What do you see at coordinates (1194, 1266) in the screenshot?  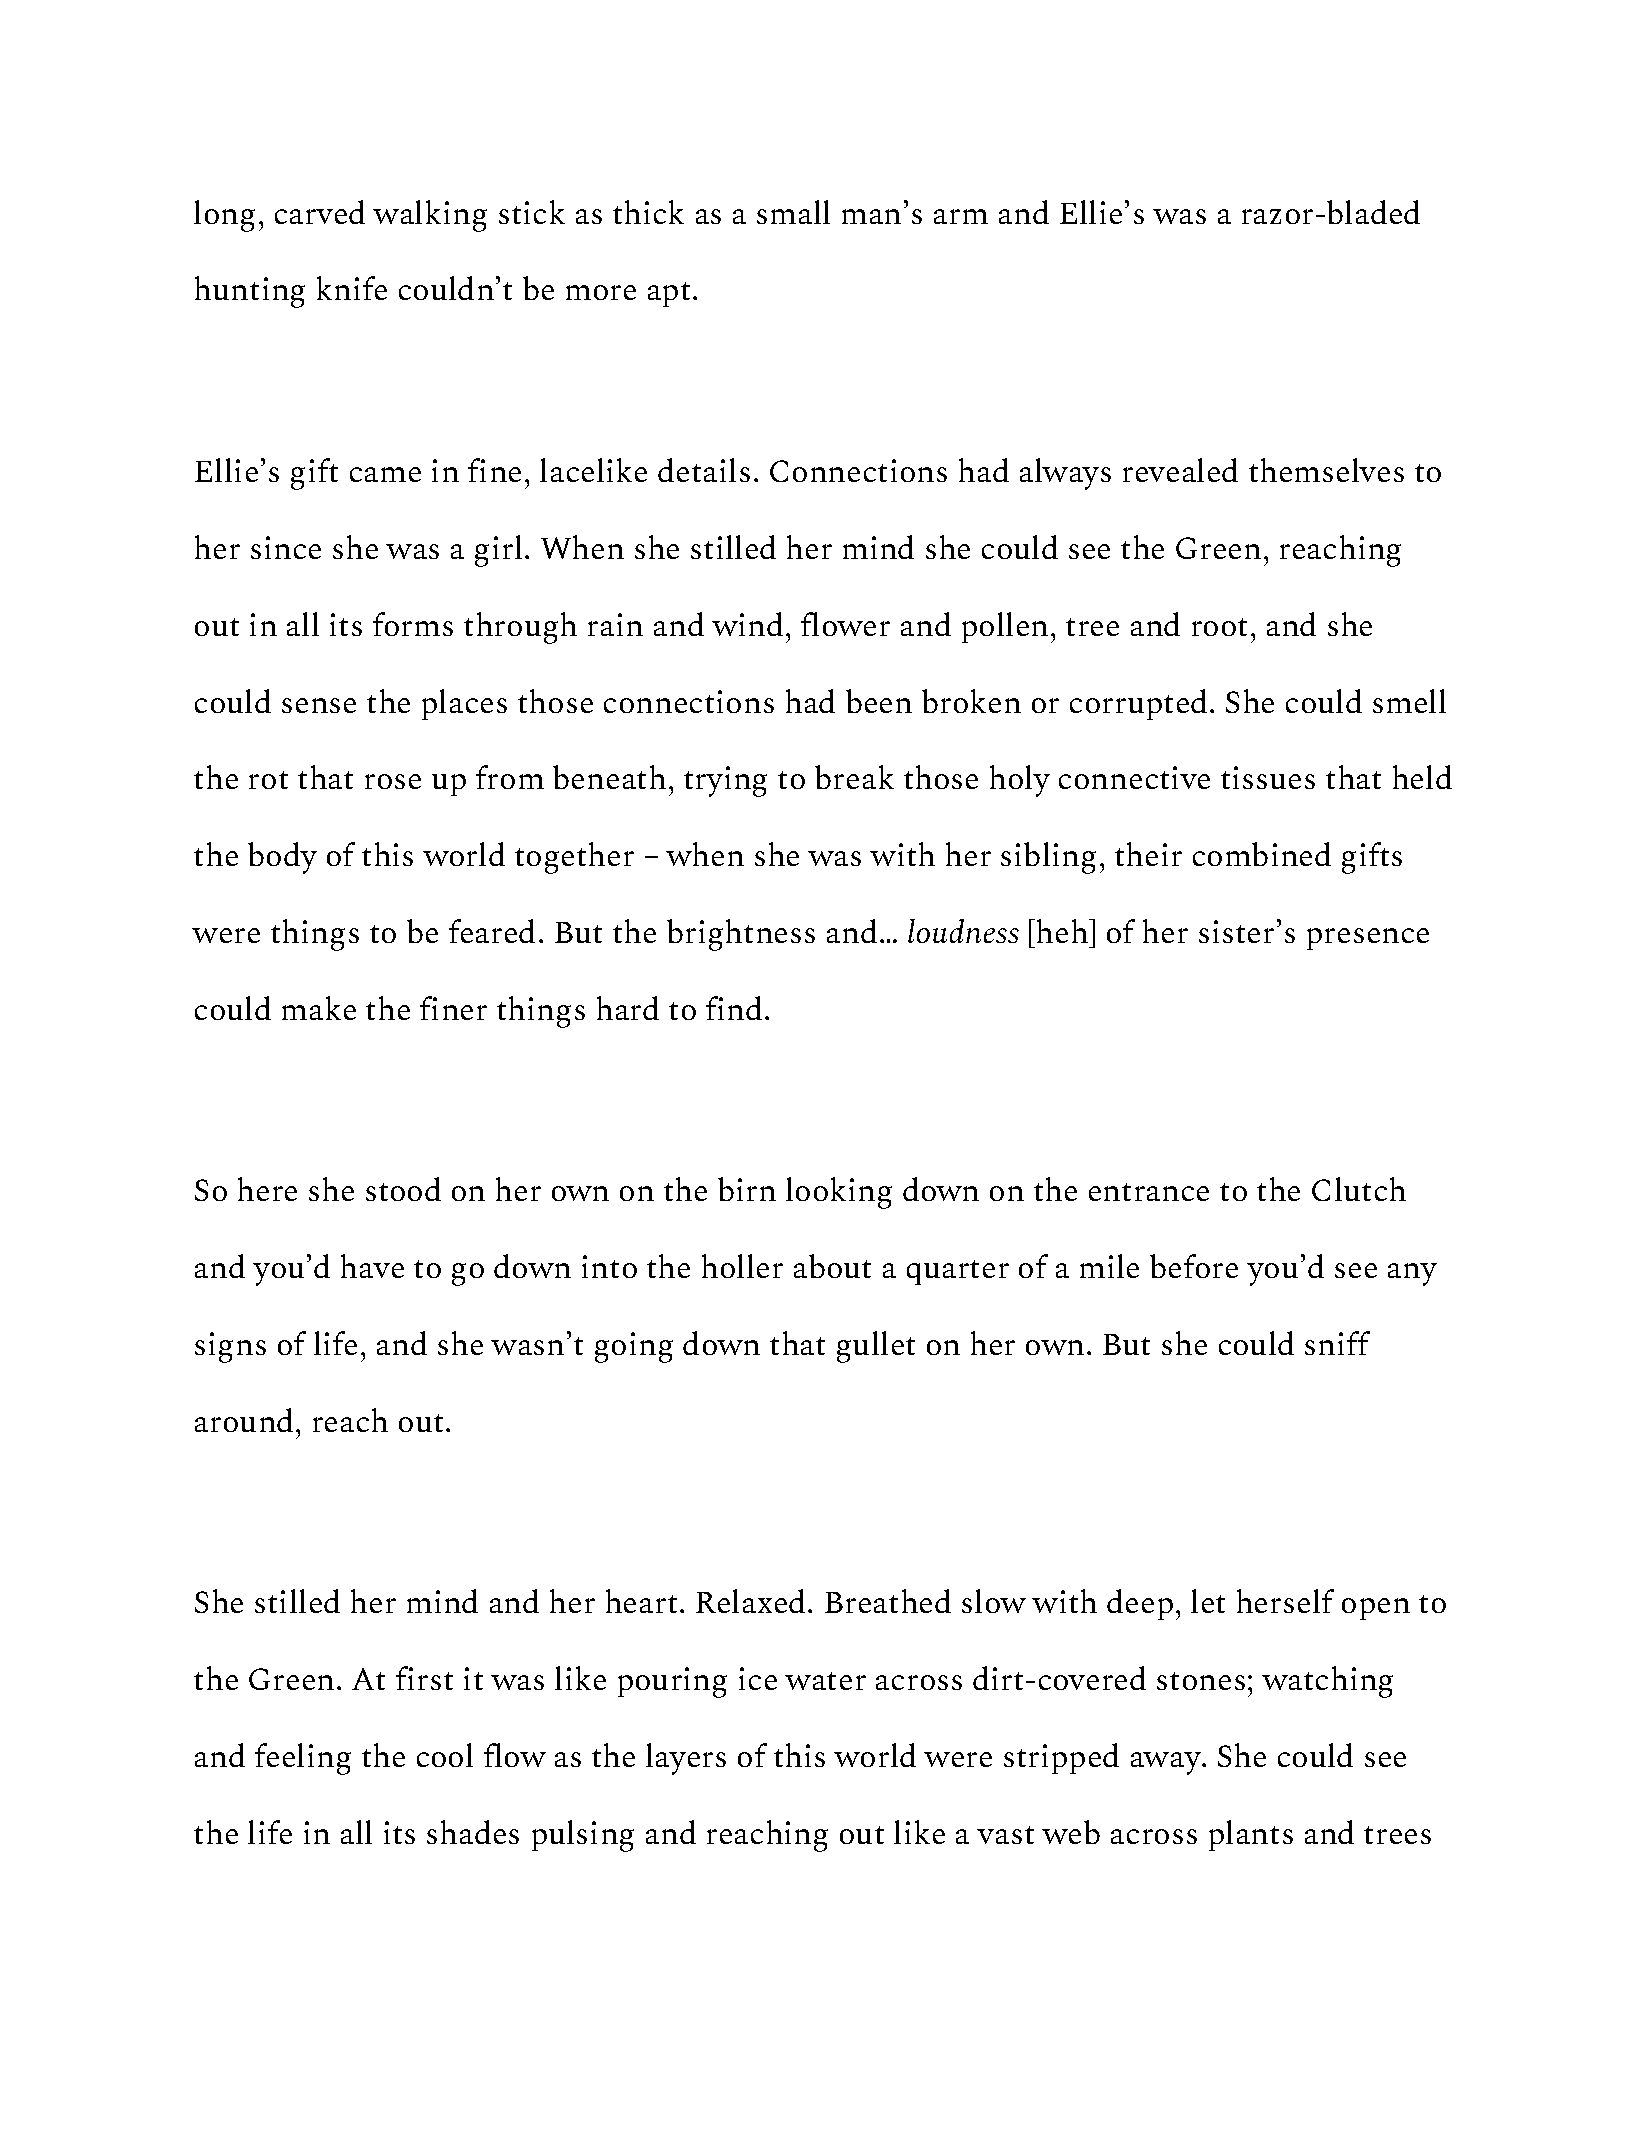 I see `before` at bounding box center [1194, 1266].
